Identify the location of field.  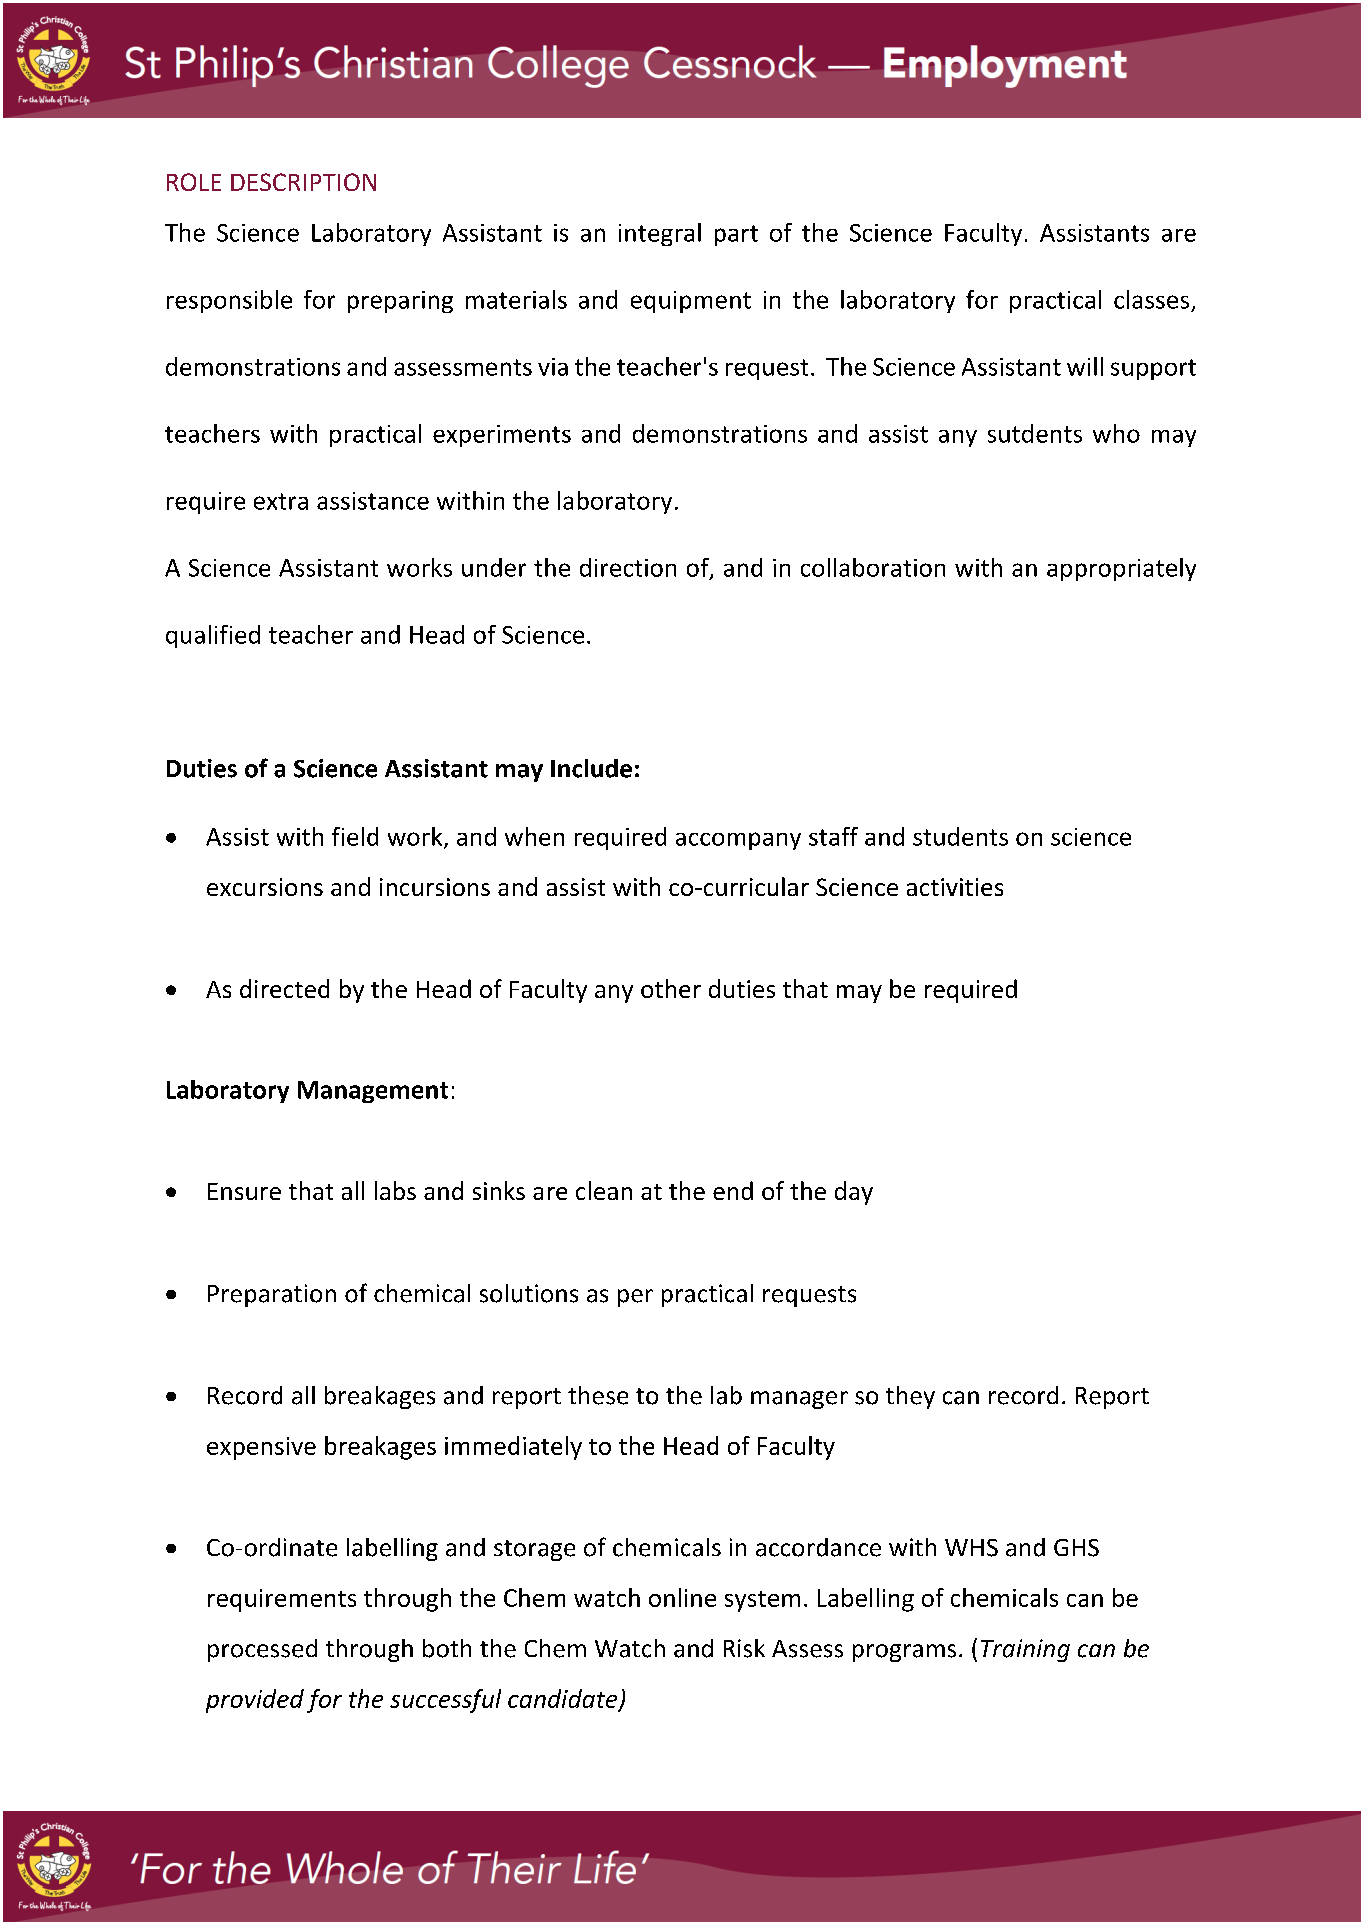
(355, 836).
